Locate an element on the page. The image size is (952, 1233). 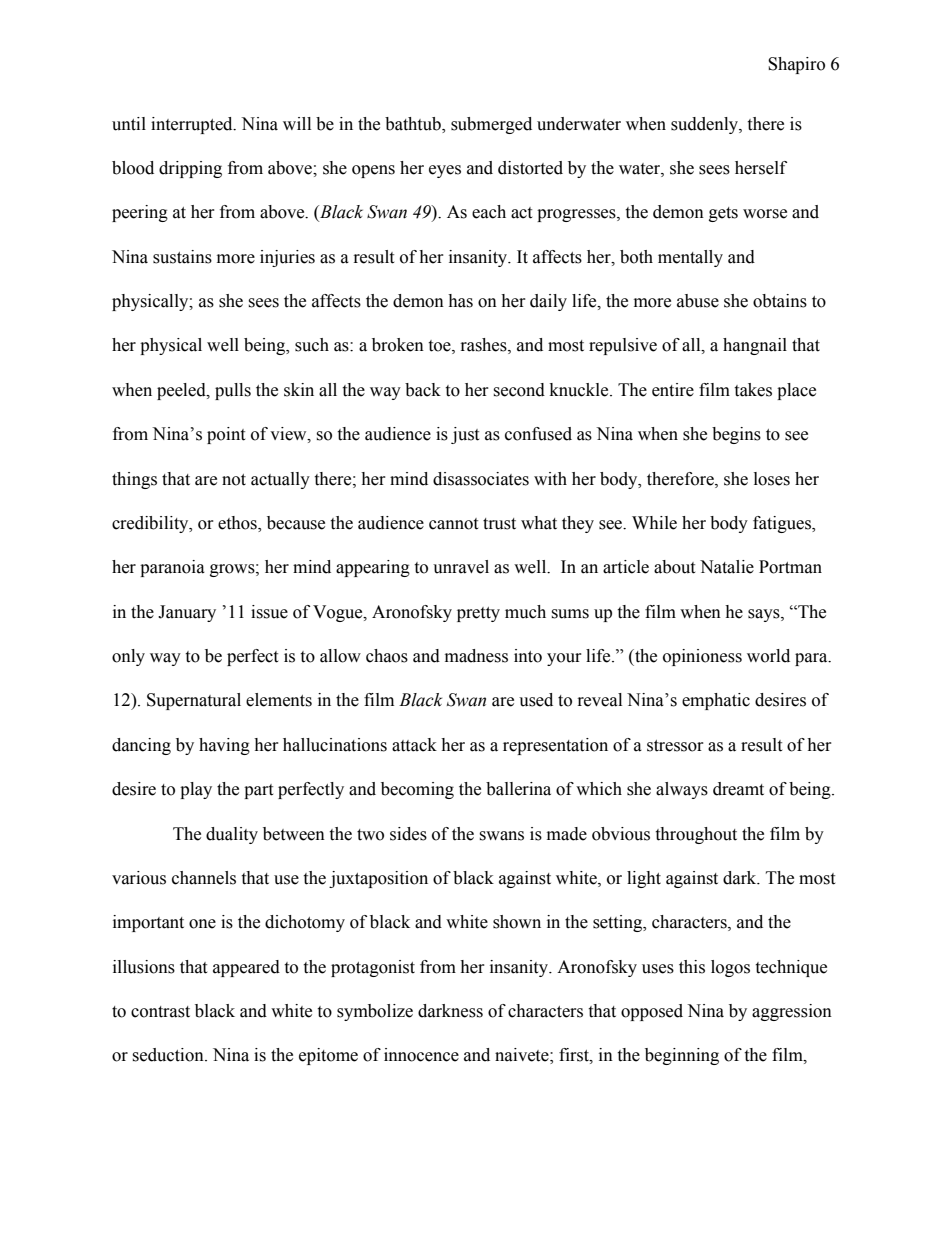
ethos is located at coordinates (238, 524).
